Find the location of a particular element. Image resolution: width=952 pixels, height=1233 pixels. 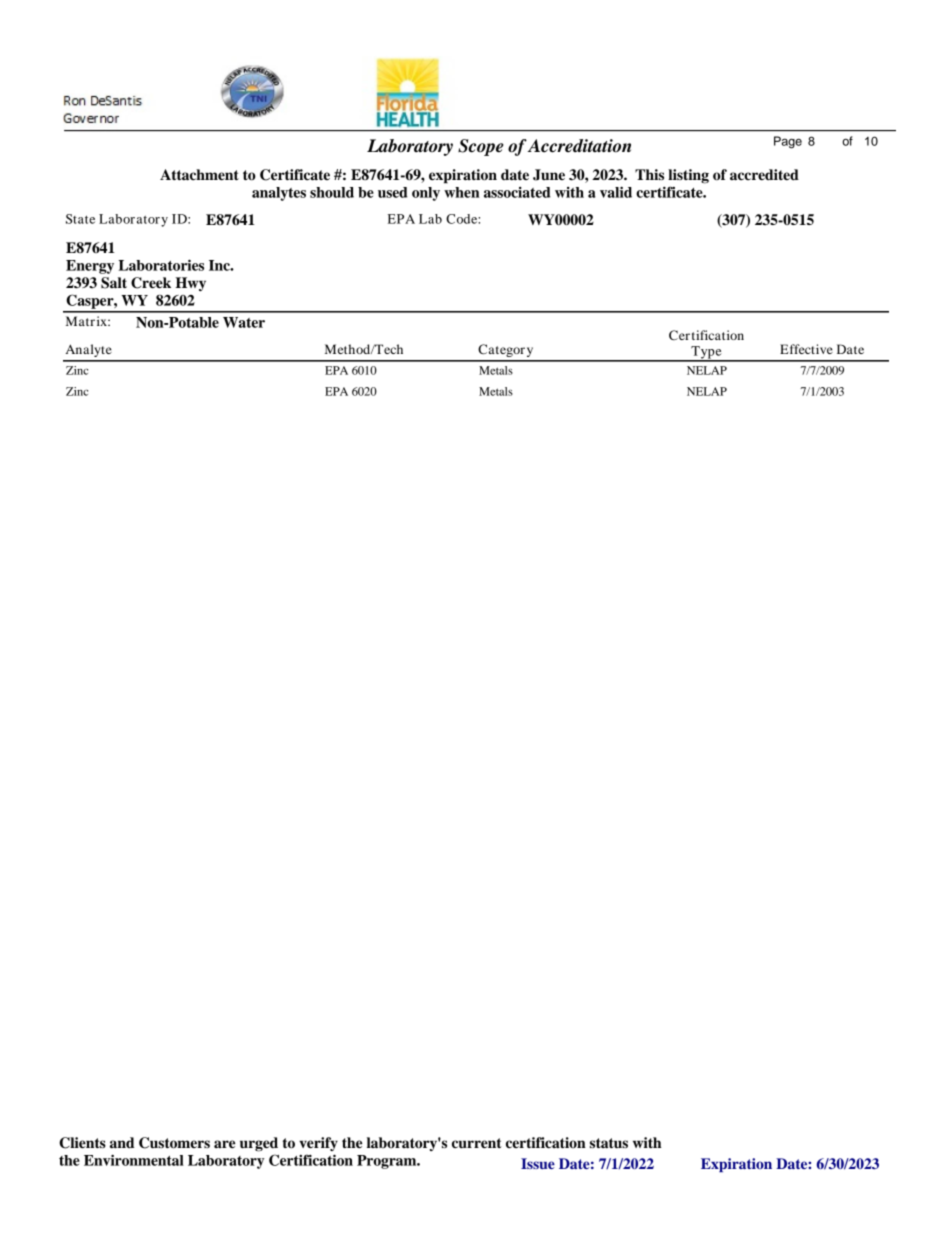

current is located at coordinates (477, 1143).
